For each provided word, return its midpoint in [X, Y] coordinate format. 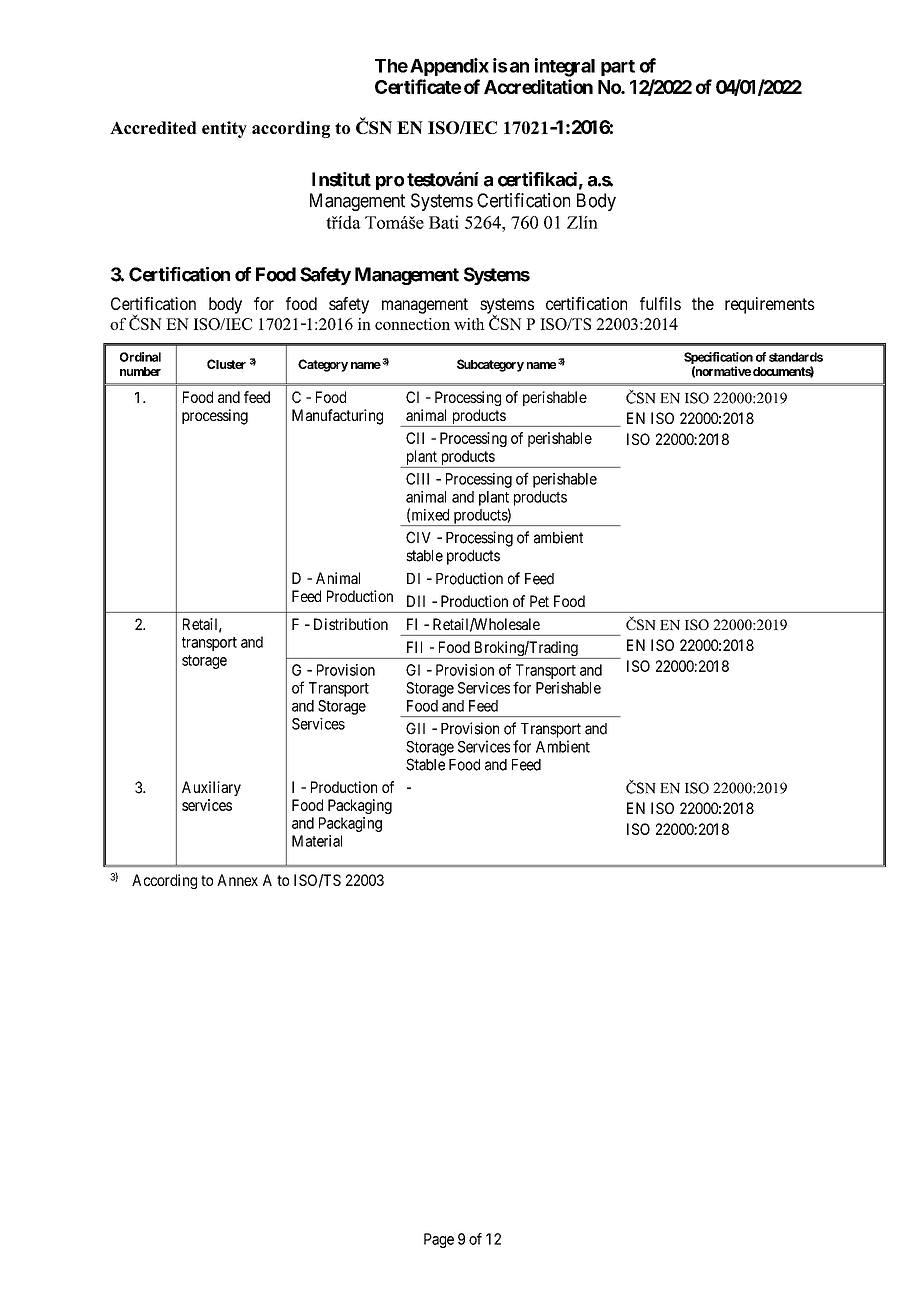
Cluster [226, 364]
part [618, 68]
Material [317, 841]
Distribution [351, 624]
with [469, 324]
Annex [237, 880]
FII [414, 647]
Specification [718, 359]
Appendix [449, 67]
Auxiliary [211, 788]
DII [416, 601]
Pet [539, 601]
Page [439, 1240]
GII [415, 728]
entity [224, 129]
